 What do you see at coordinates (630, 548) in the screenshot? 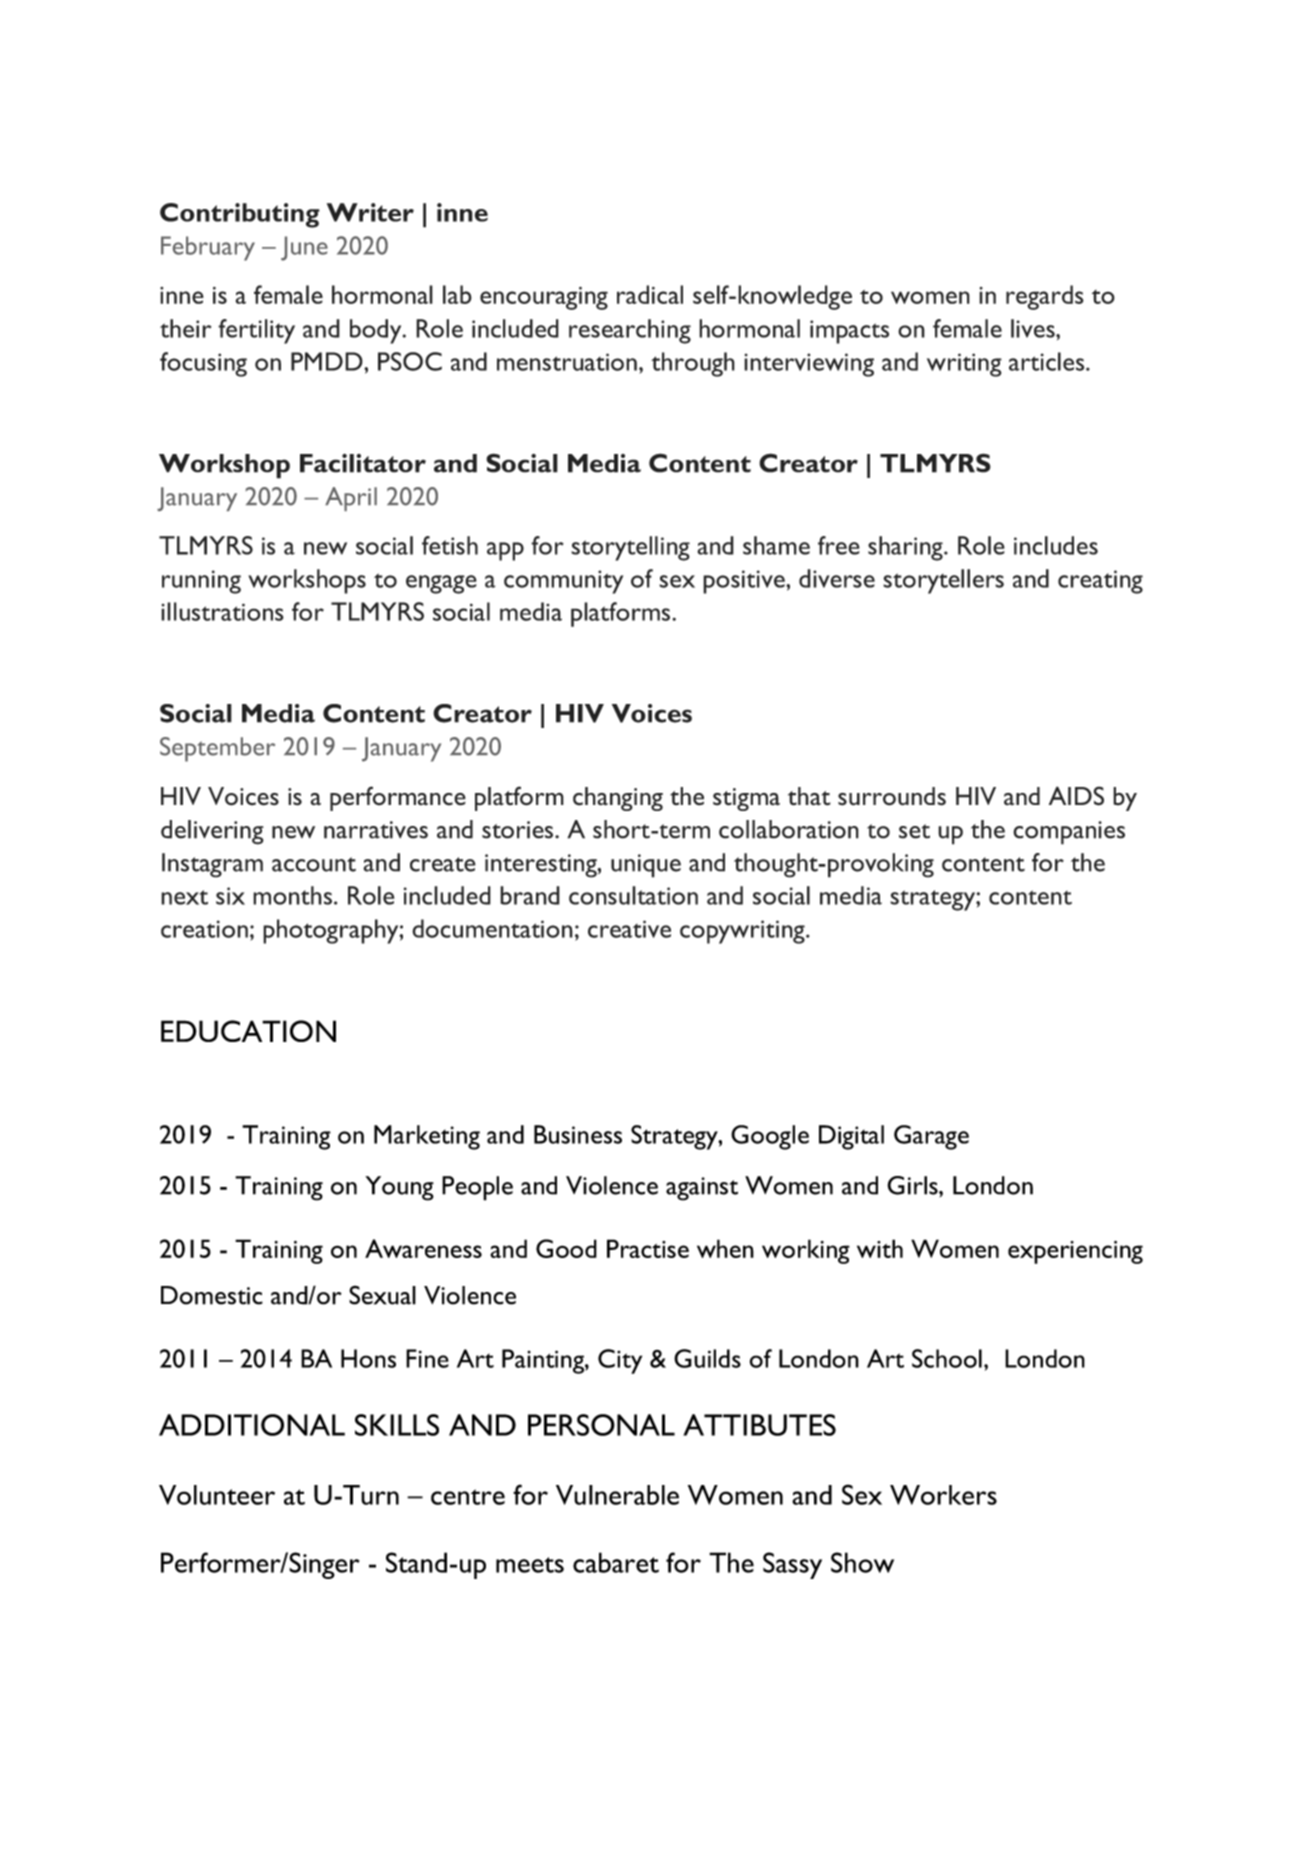
I see `storytelling` at bounding box center [630, 548].
